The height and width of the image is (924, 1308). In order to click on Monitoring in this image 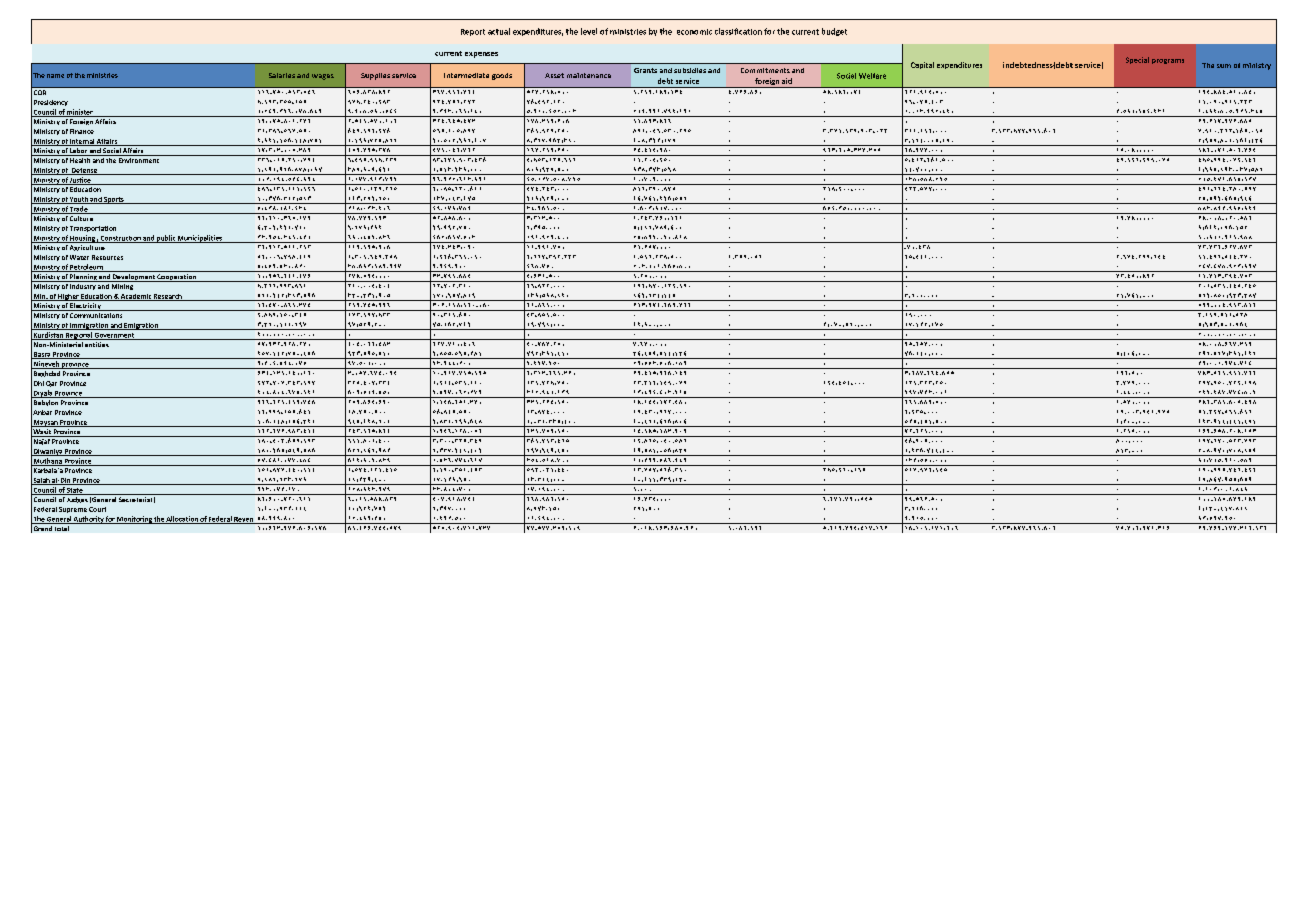, I will do `click(134, 520)`.
